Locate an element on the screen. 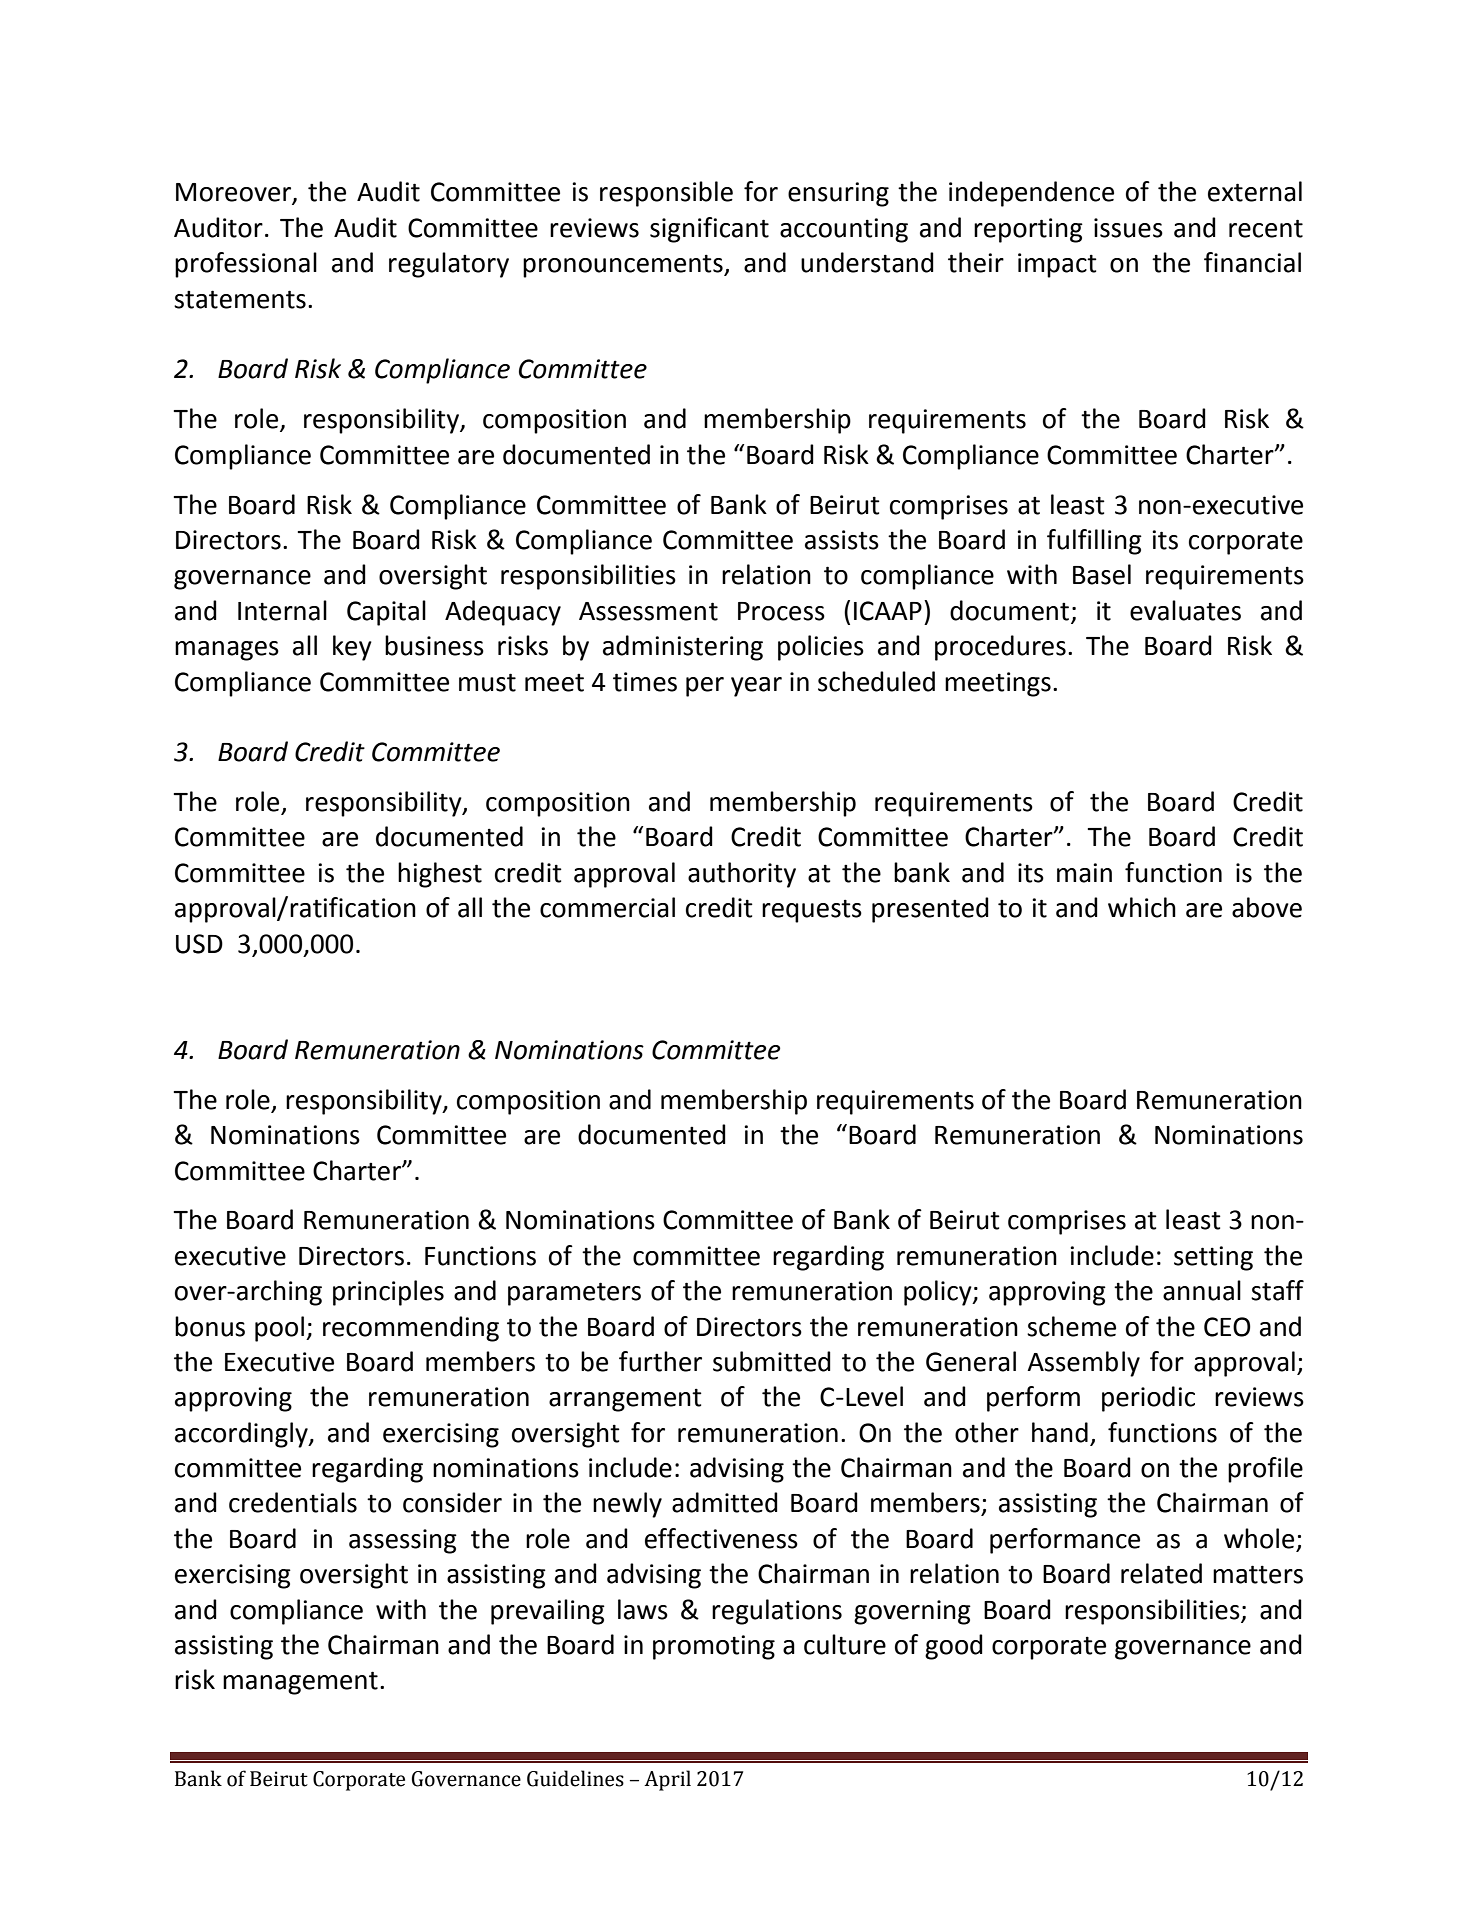  submitted is located at coordinates (772, 1361).
